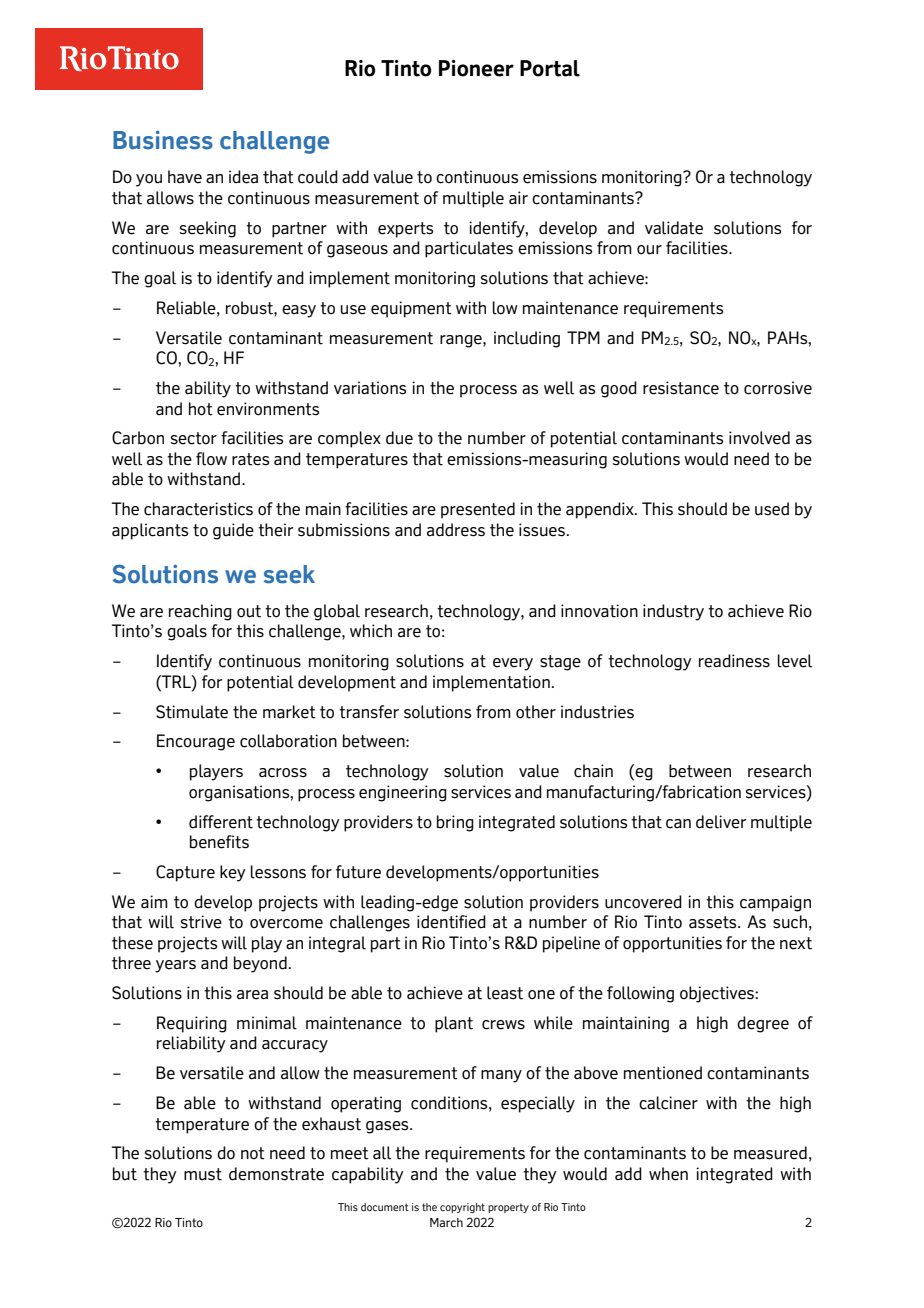  I want to click on every, so click(513, 664).
